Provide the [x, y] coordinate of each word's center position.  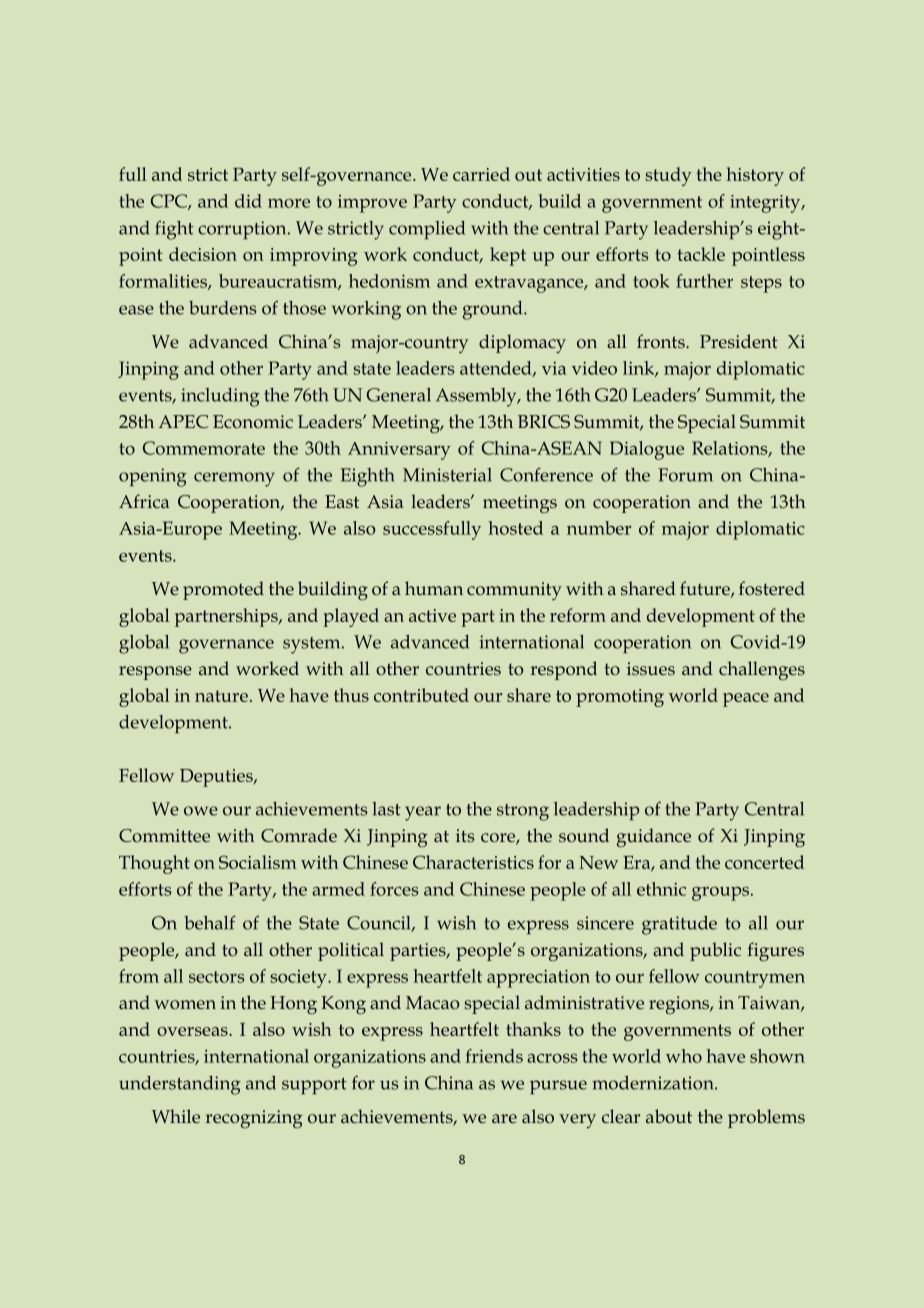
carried [481, 174]
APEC [183, 421]
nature [221, 696]
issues [651, 668]
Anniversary [399, 451]
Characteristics [473, 862]
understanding [180, 1085]
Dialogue [647, 450]
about [669, 1116]
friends [494, 1056]
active [432, 615]
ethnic [661, 889]
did [248, 201]
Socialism [258, 862]
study [669, 176]
